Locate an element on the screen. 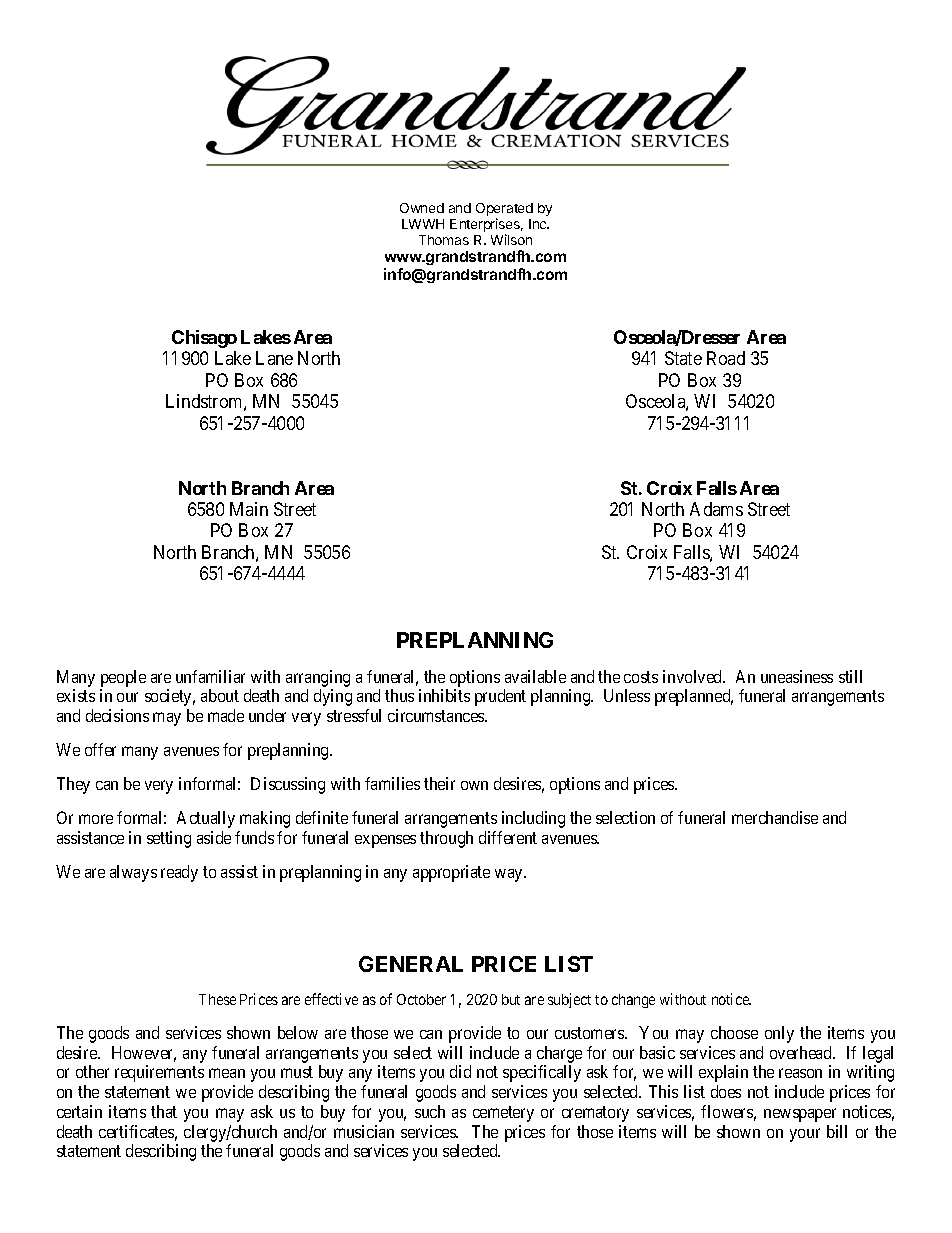 The height and width of the screenshot is (1233, 952). Road is located at coordinates (726, 358).
